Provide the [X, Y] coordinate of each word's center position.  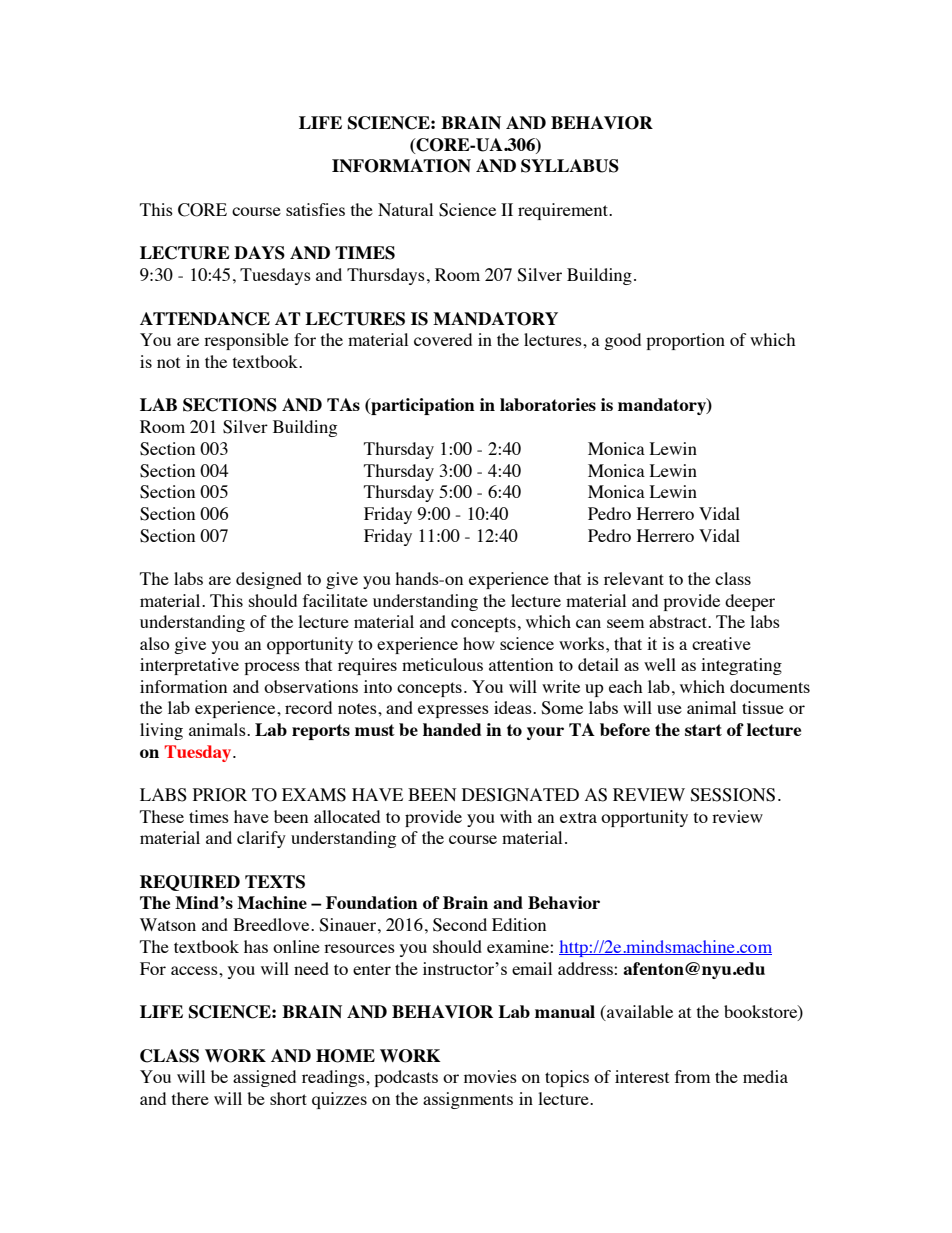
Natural [405, 209]
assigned [264, 1078]
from [692, 1076]
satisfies [315, 209]
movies [490, 1076]
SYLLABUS [570, 166]
